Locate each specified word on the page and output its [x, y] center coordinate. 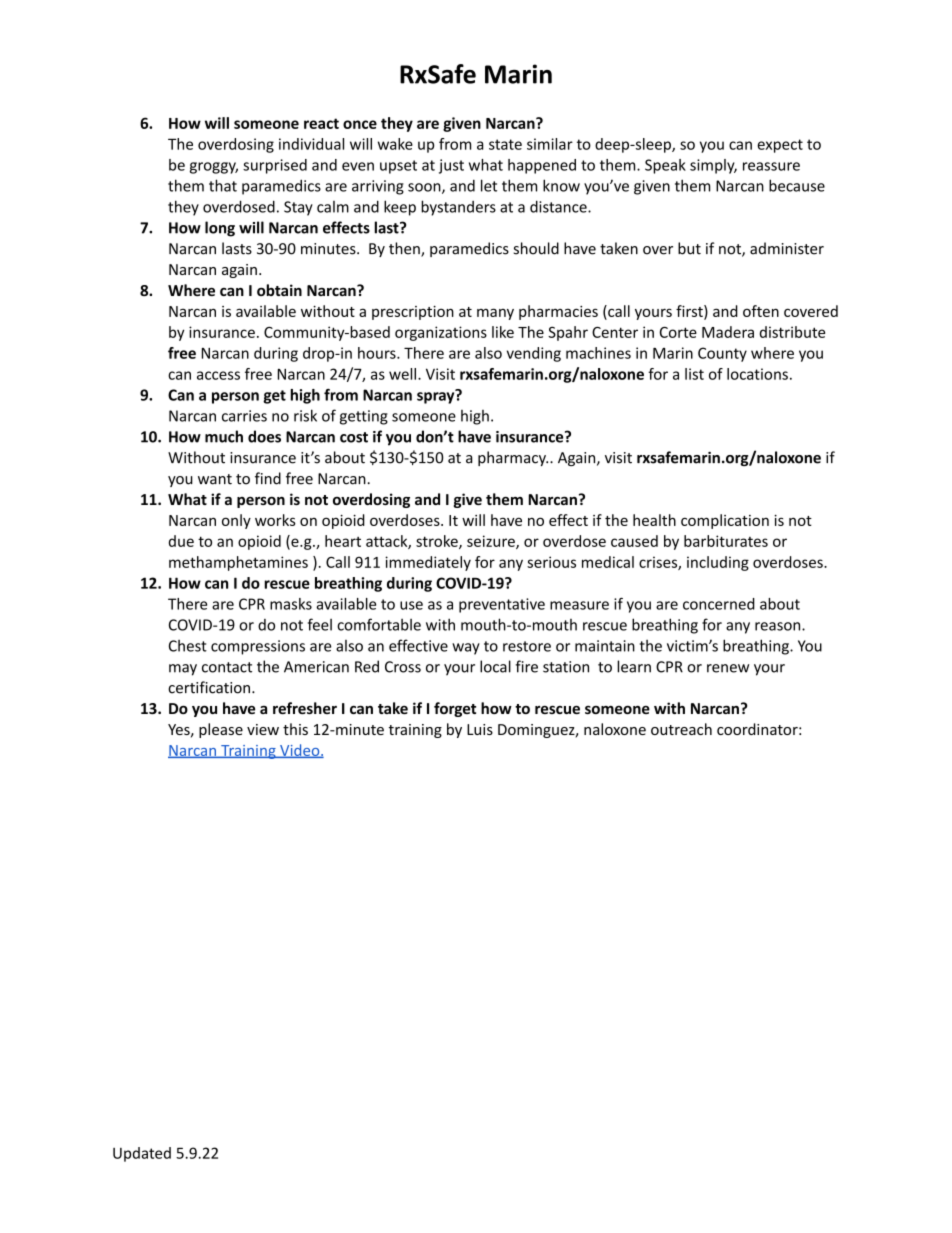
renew [728, 668]
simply [713, 166]
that [223, 185]
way [466, 649]
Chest [188, 646]
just [451, 166]
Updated [142, 1154]
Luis [480, 729]
